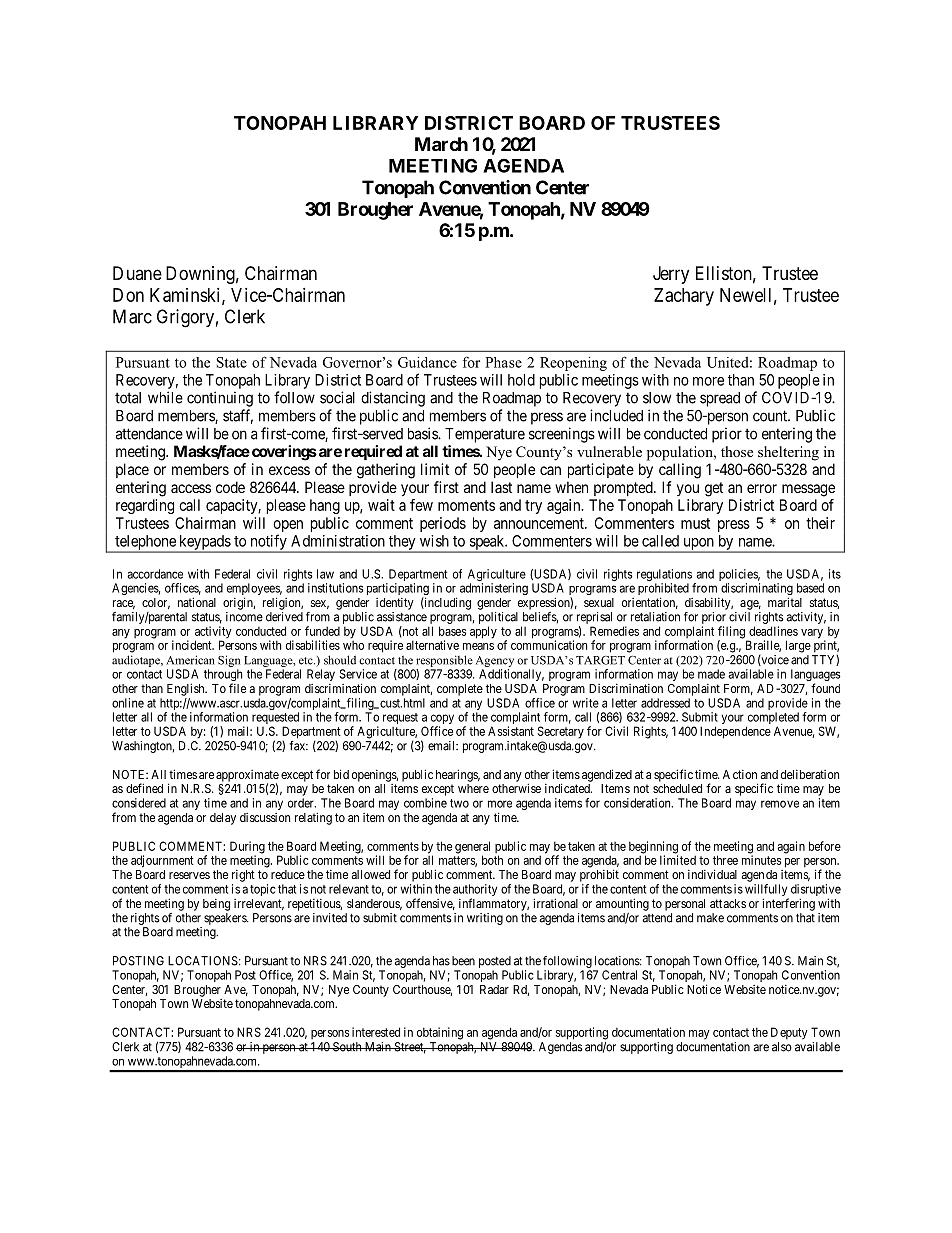 Image resolution: width=952 pixels, height=1233 pixels. What do you see at coordinates (237, 688) in the screenshot?
I see `file` at bounding box center [237, 688].
